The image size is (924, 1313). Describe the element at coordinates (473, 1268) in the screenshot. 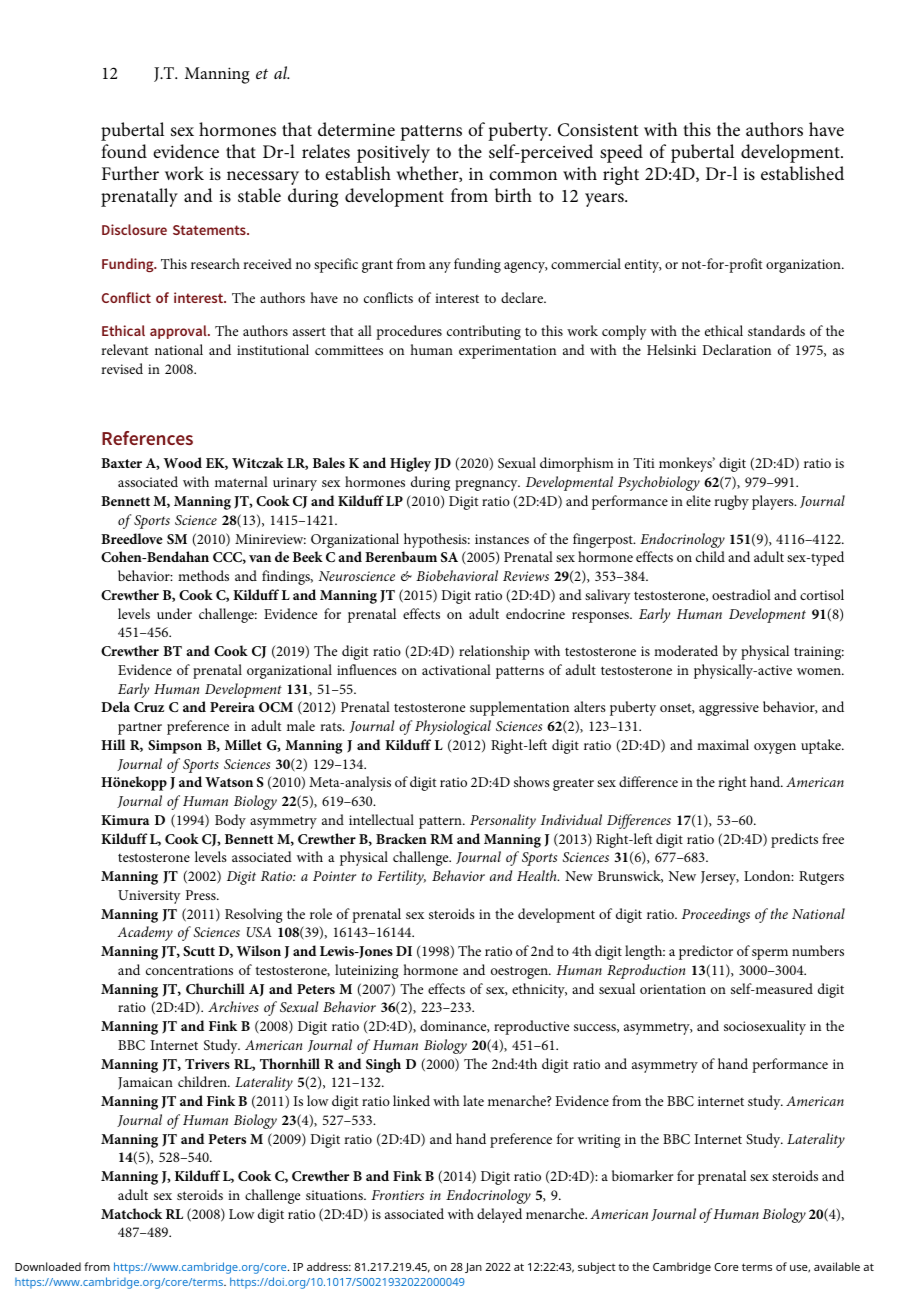

I see `Jan` at that location.
